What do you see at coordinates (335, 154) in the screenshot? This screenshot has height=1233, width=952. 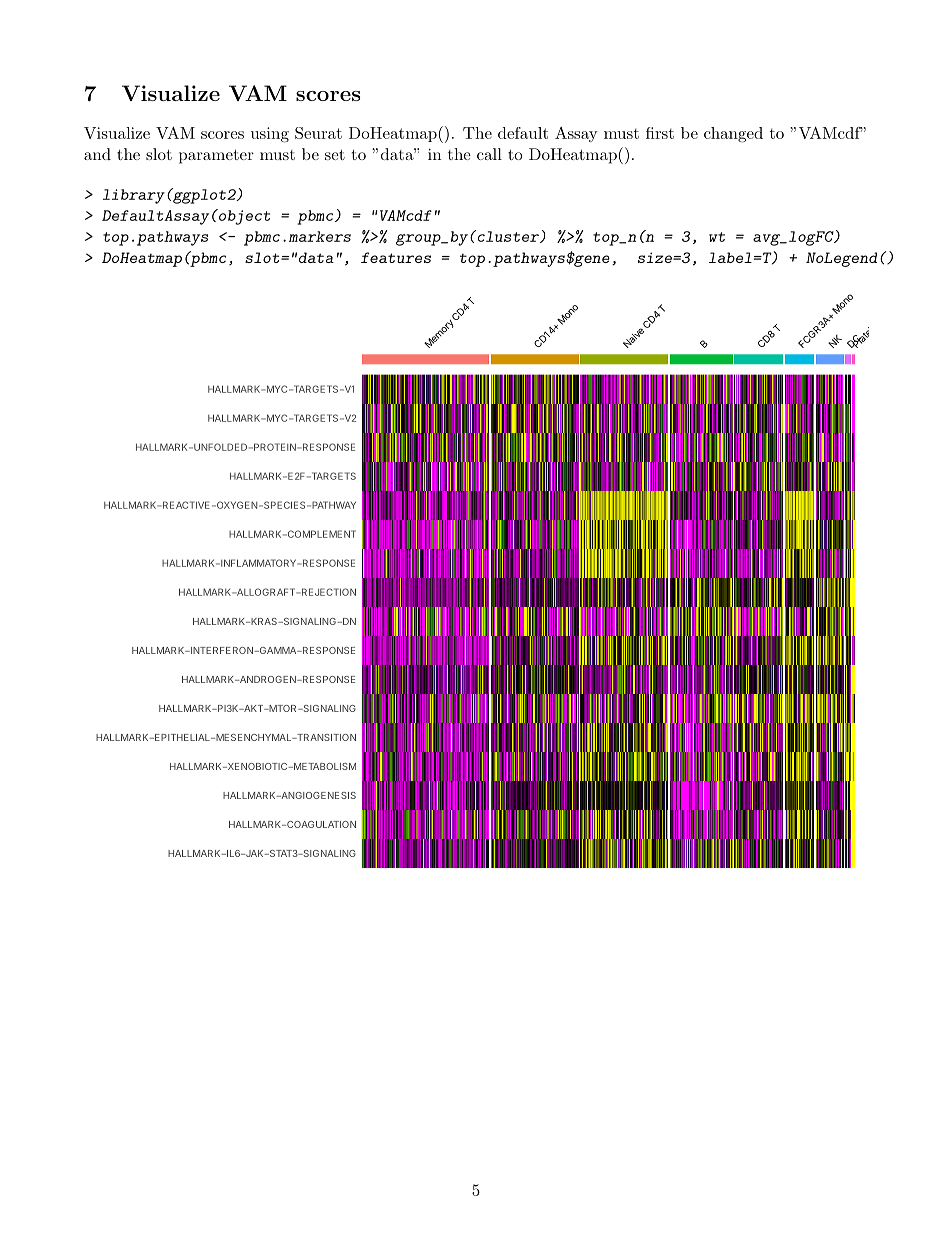 I see `set` at bounding box center [335, 154].
